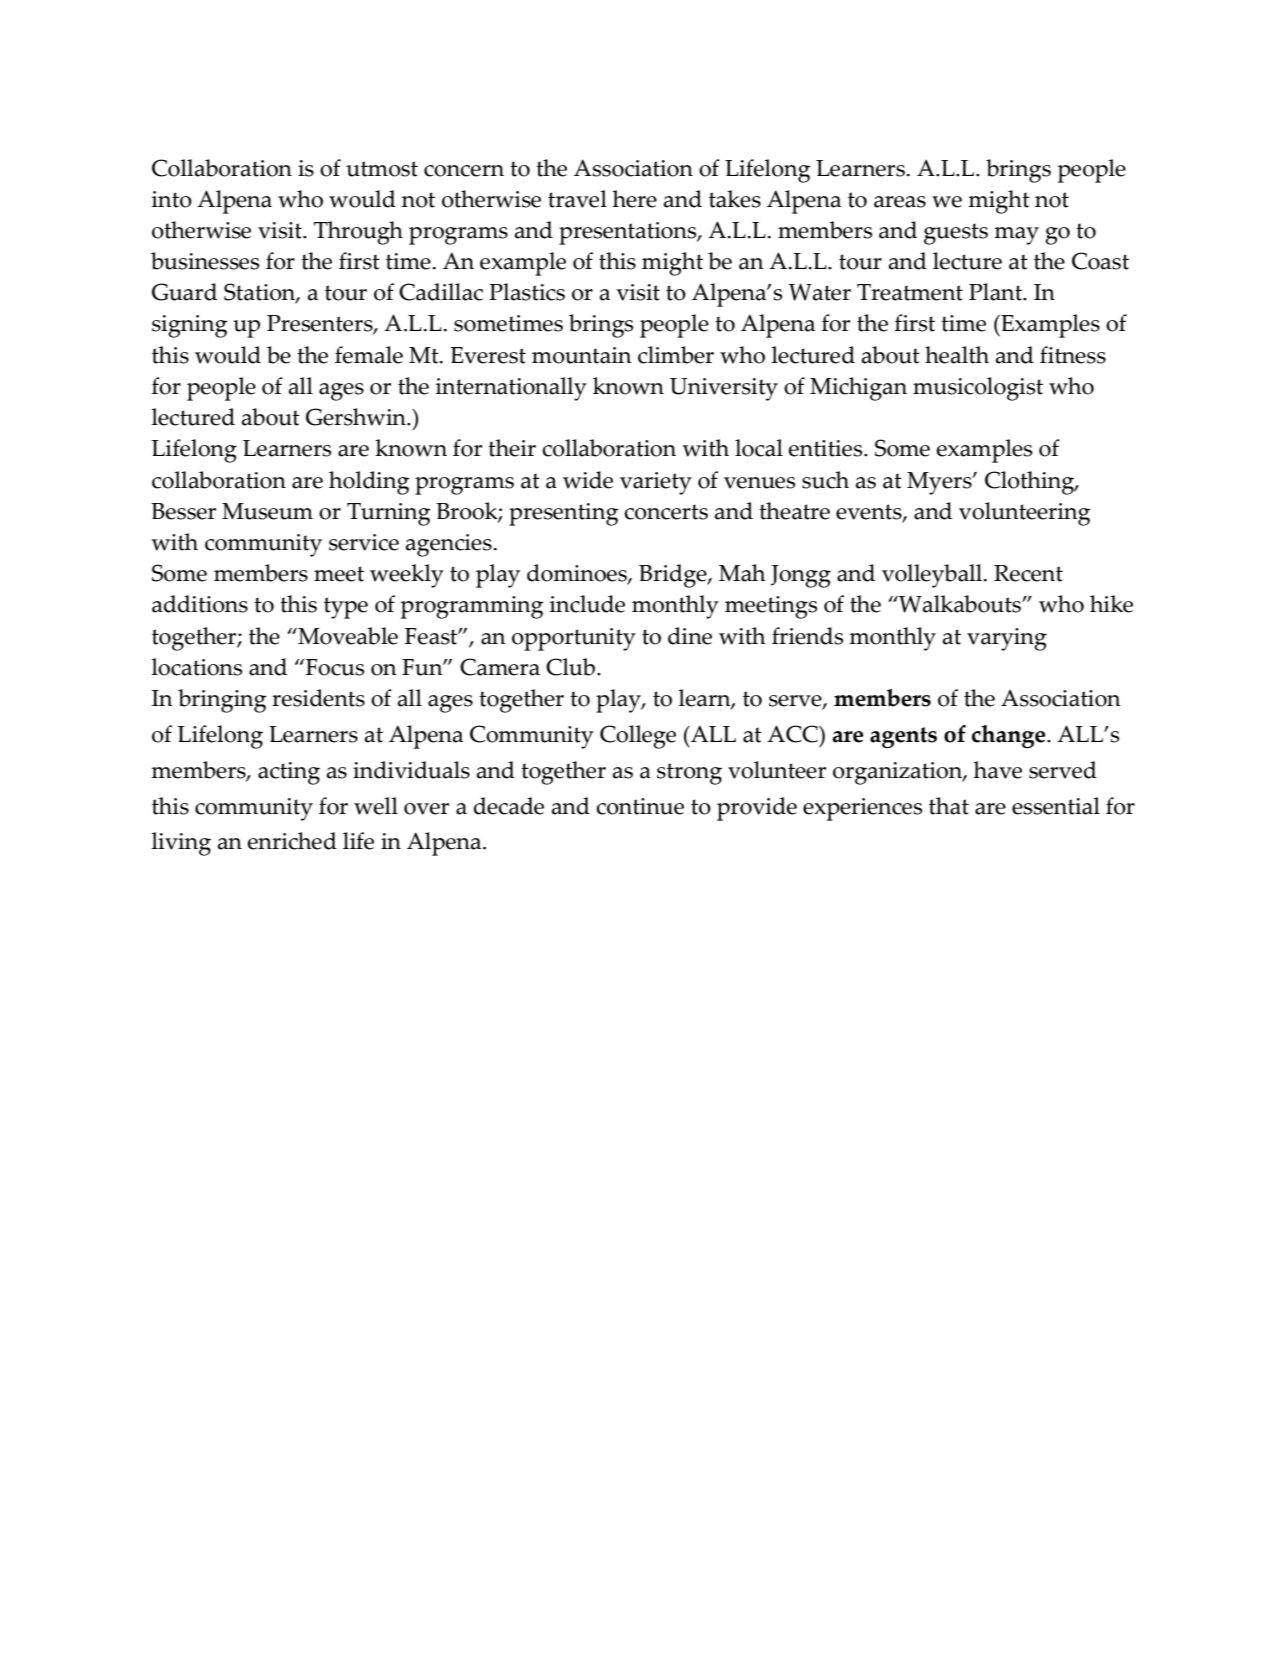  Describe the element at coordinates (666, 512) in the page. I see `concerts` at that location.
